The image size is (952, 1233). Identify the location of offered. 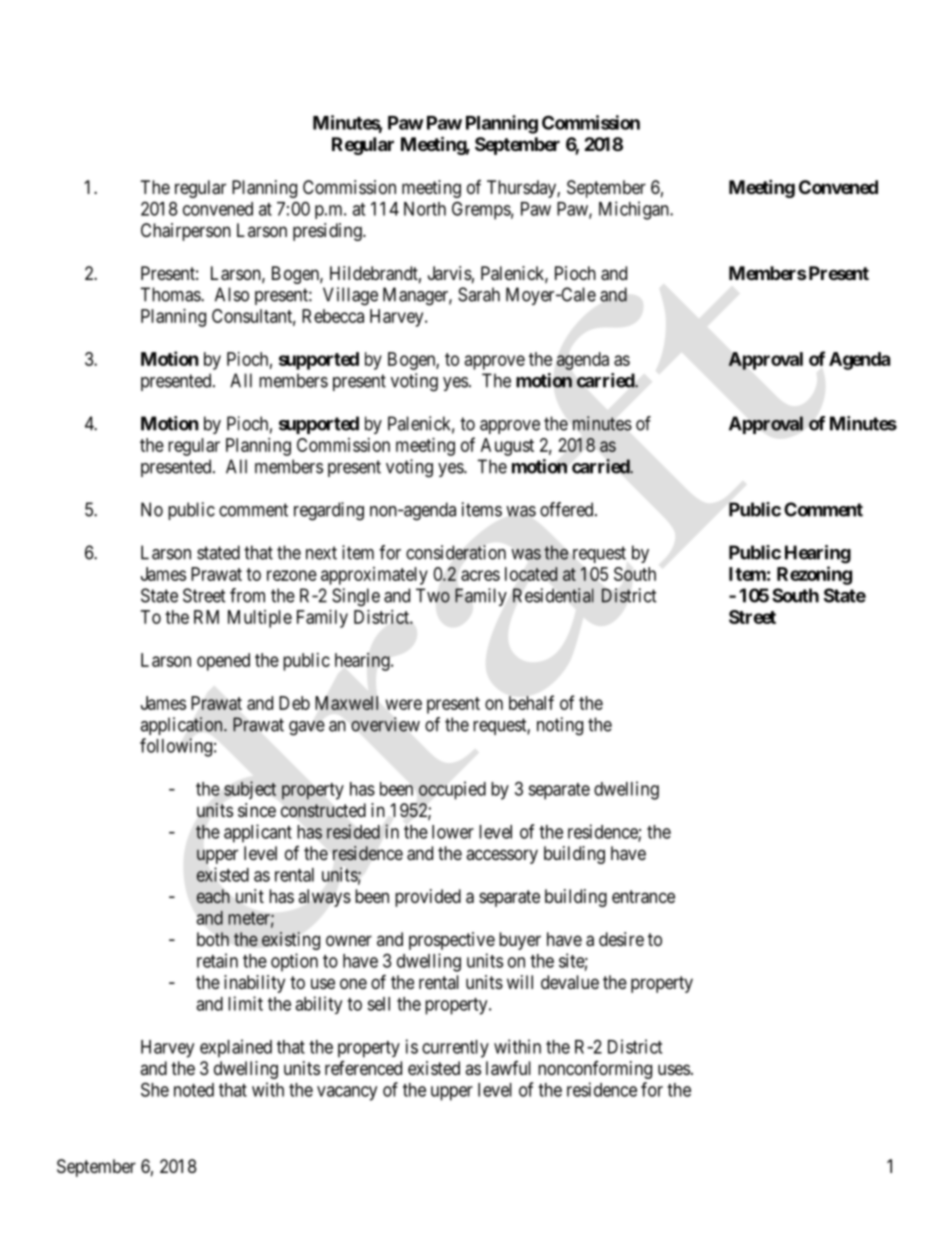
(568, 509).
